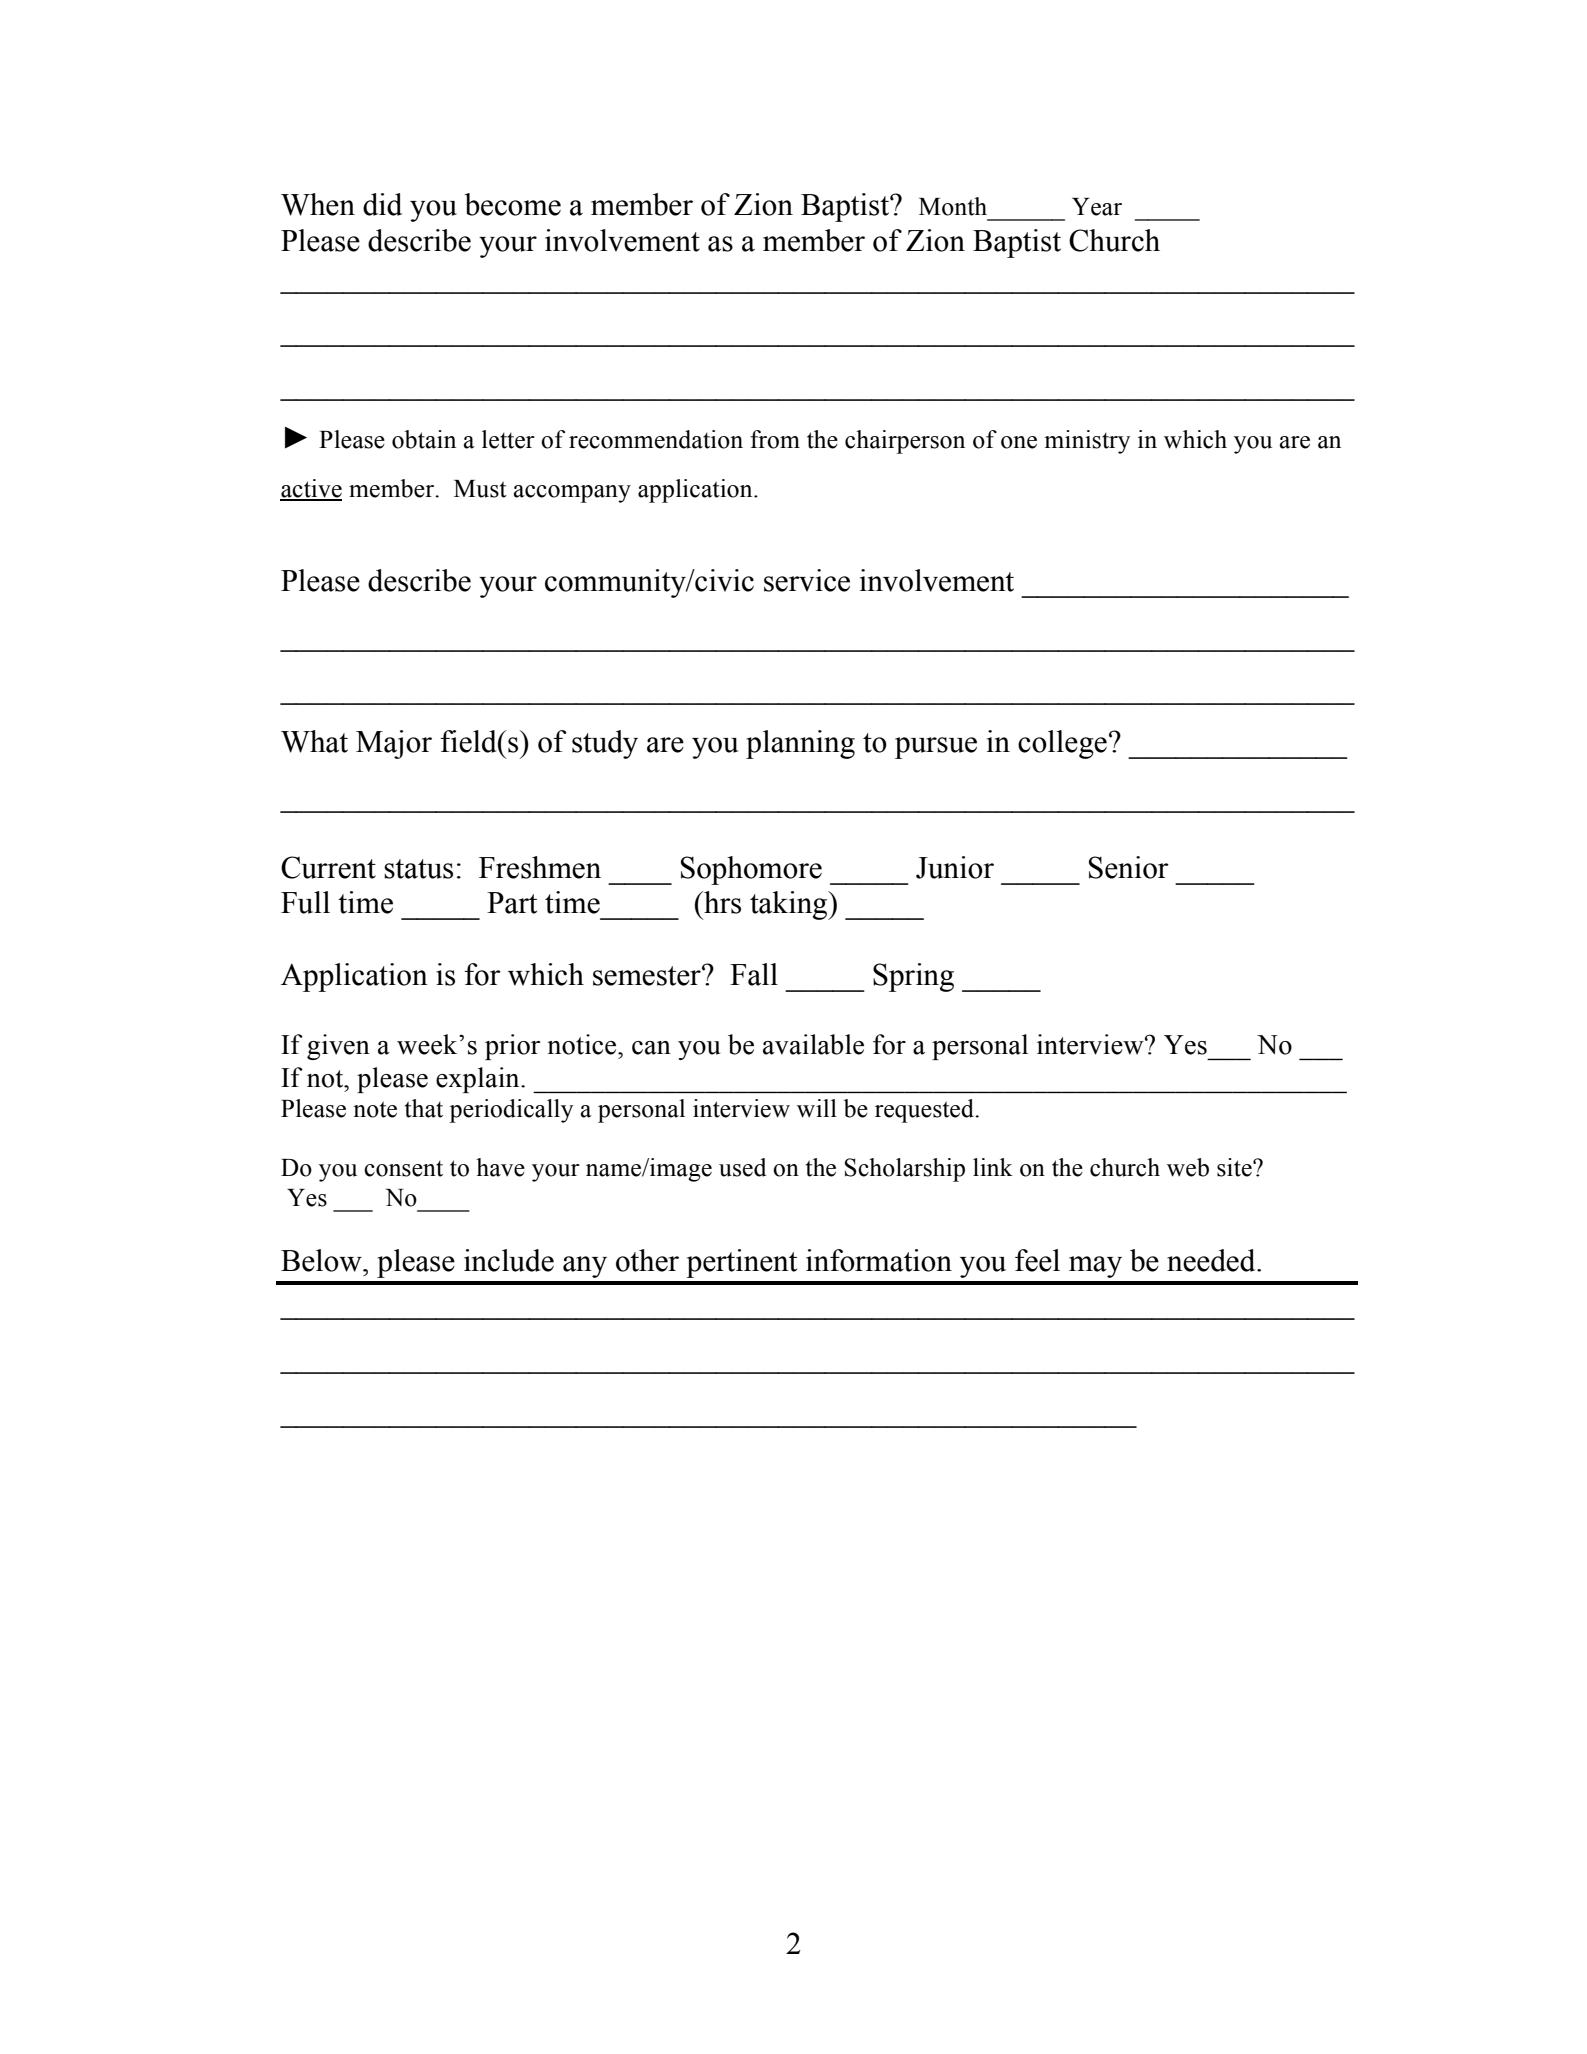  Describe the element at coordinates (512, 204) in the document. I see `become` at that location.
